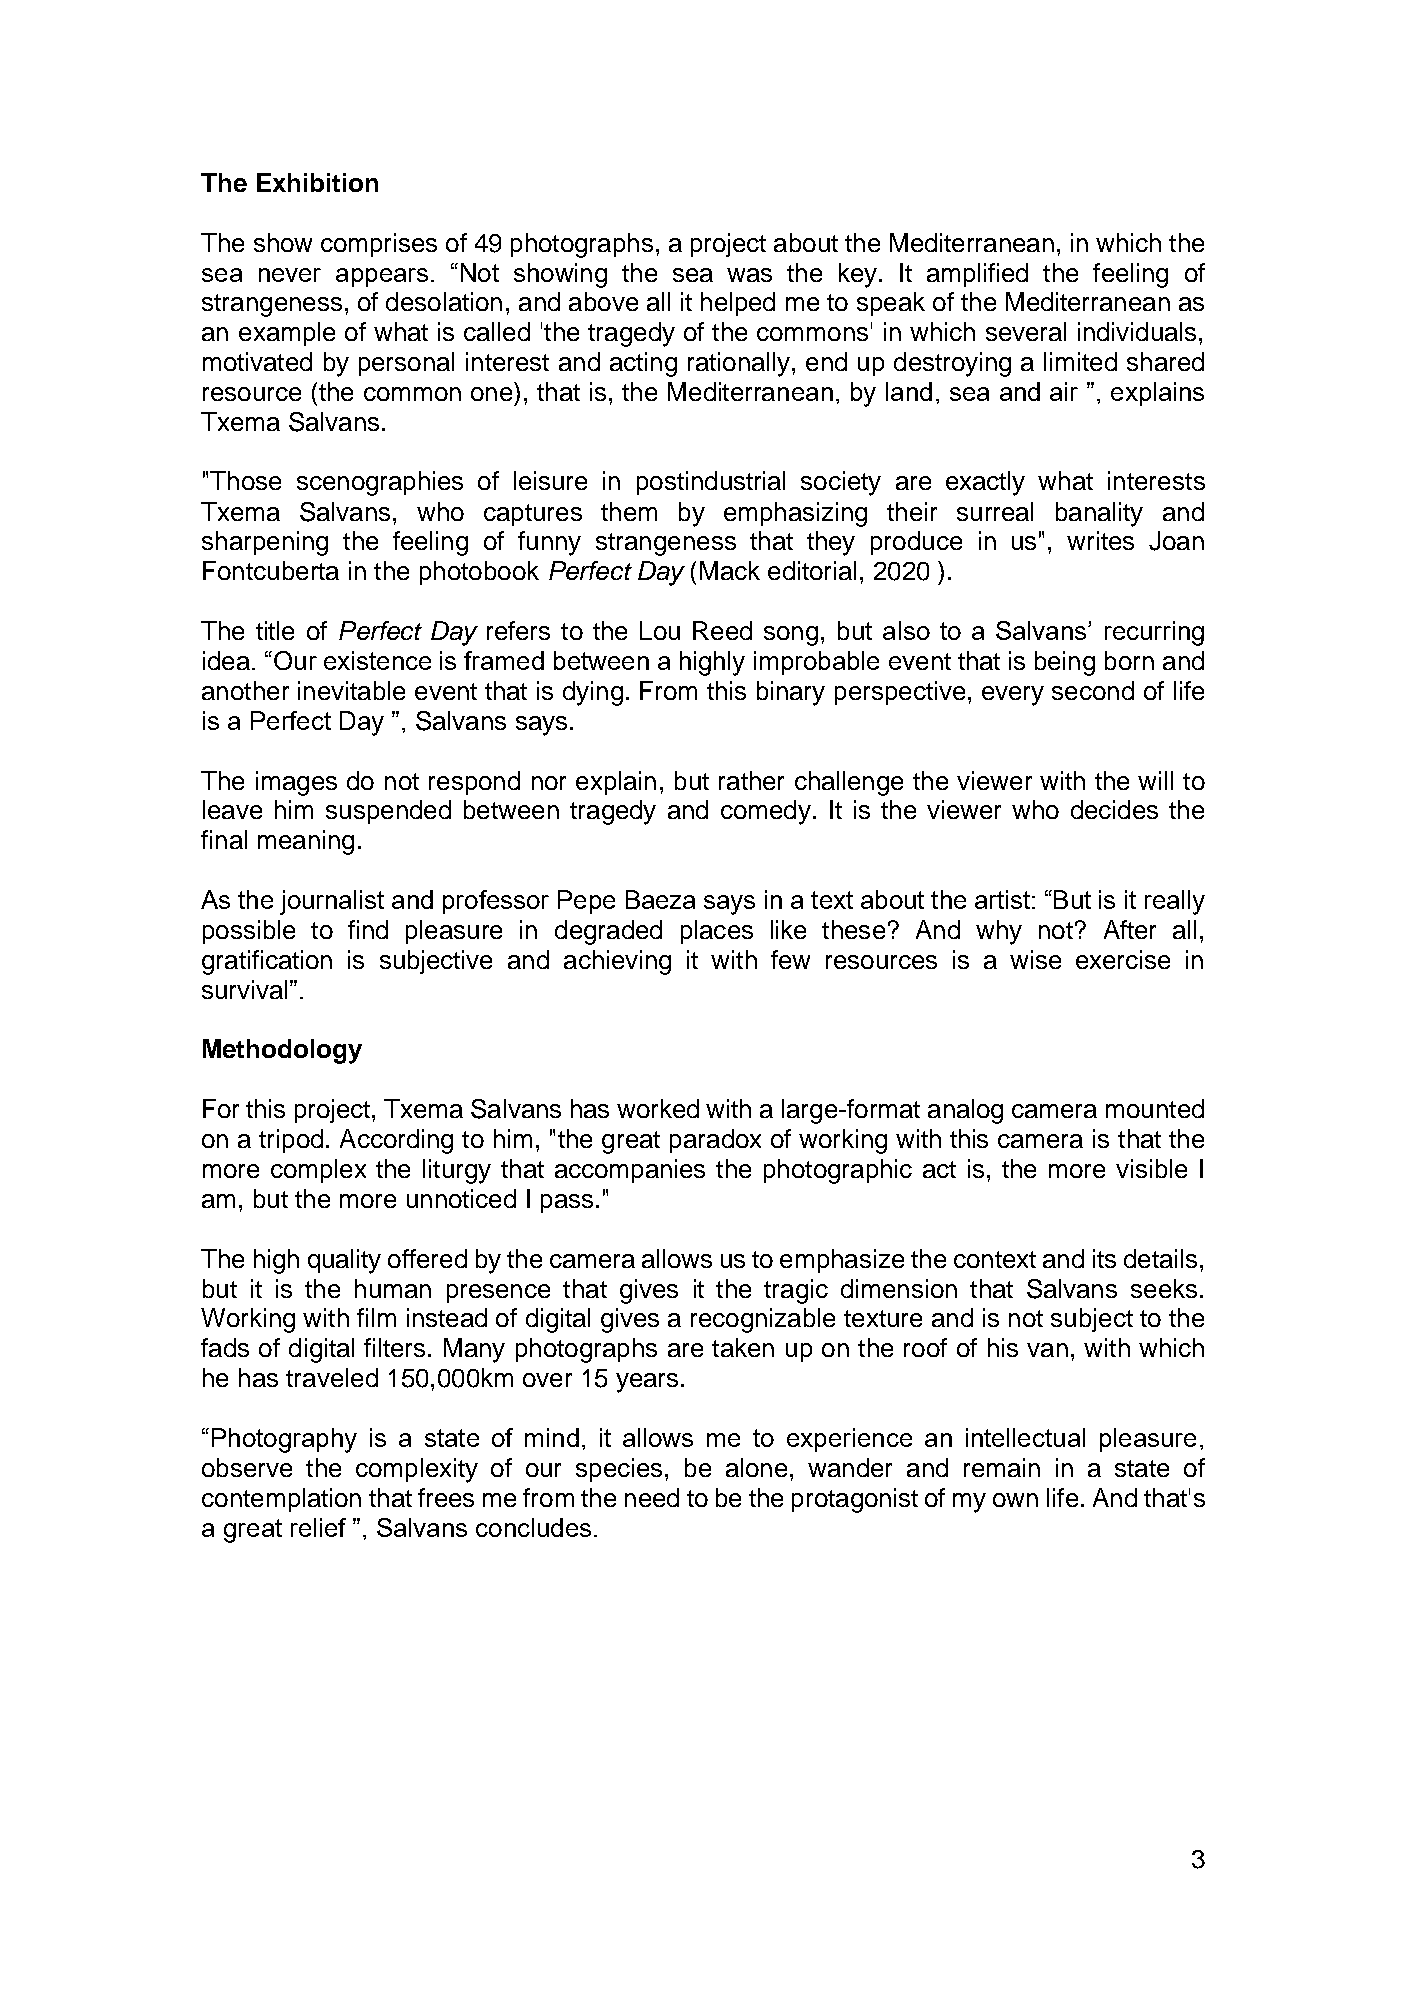 This image has width=1406, height=1989. Describe the element at coordinates (377, 660) in the image. I see `existence` at that location.
